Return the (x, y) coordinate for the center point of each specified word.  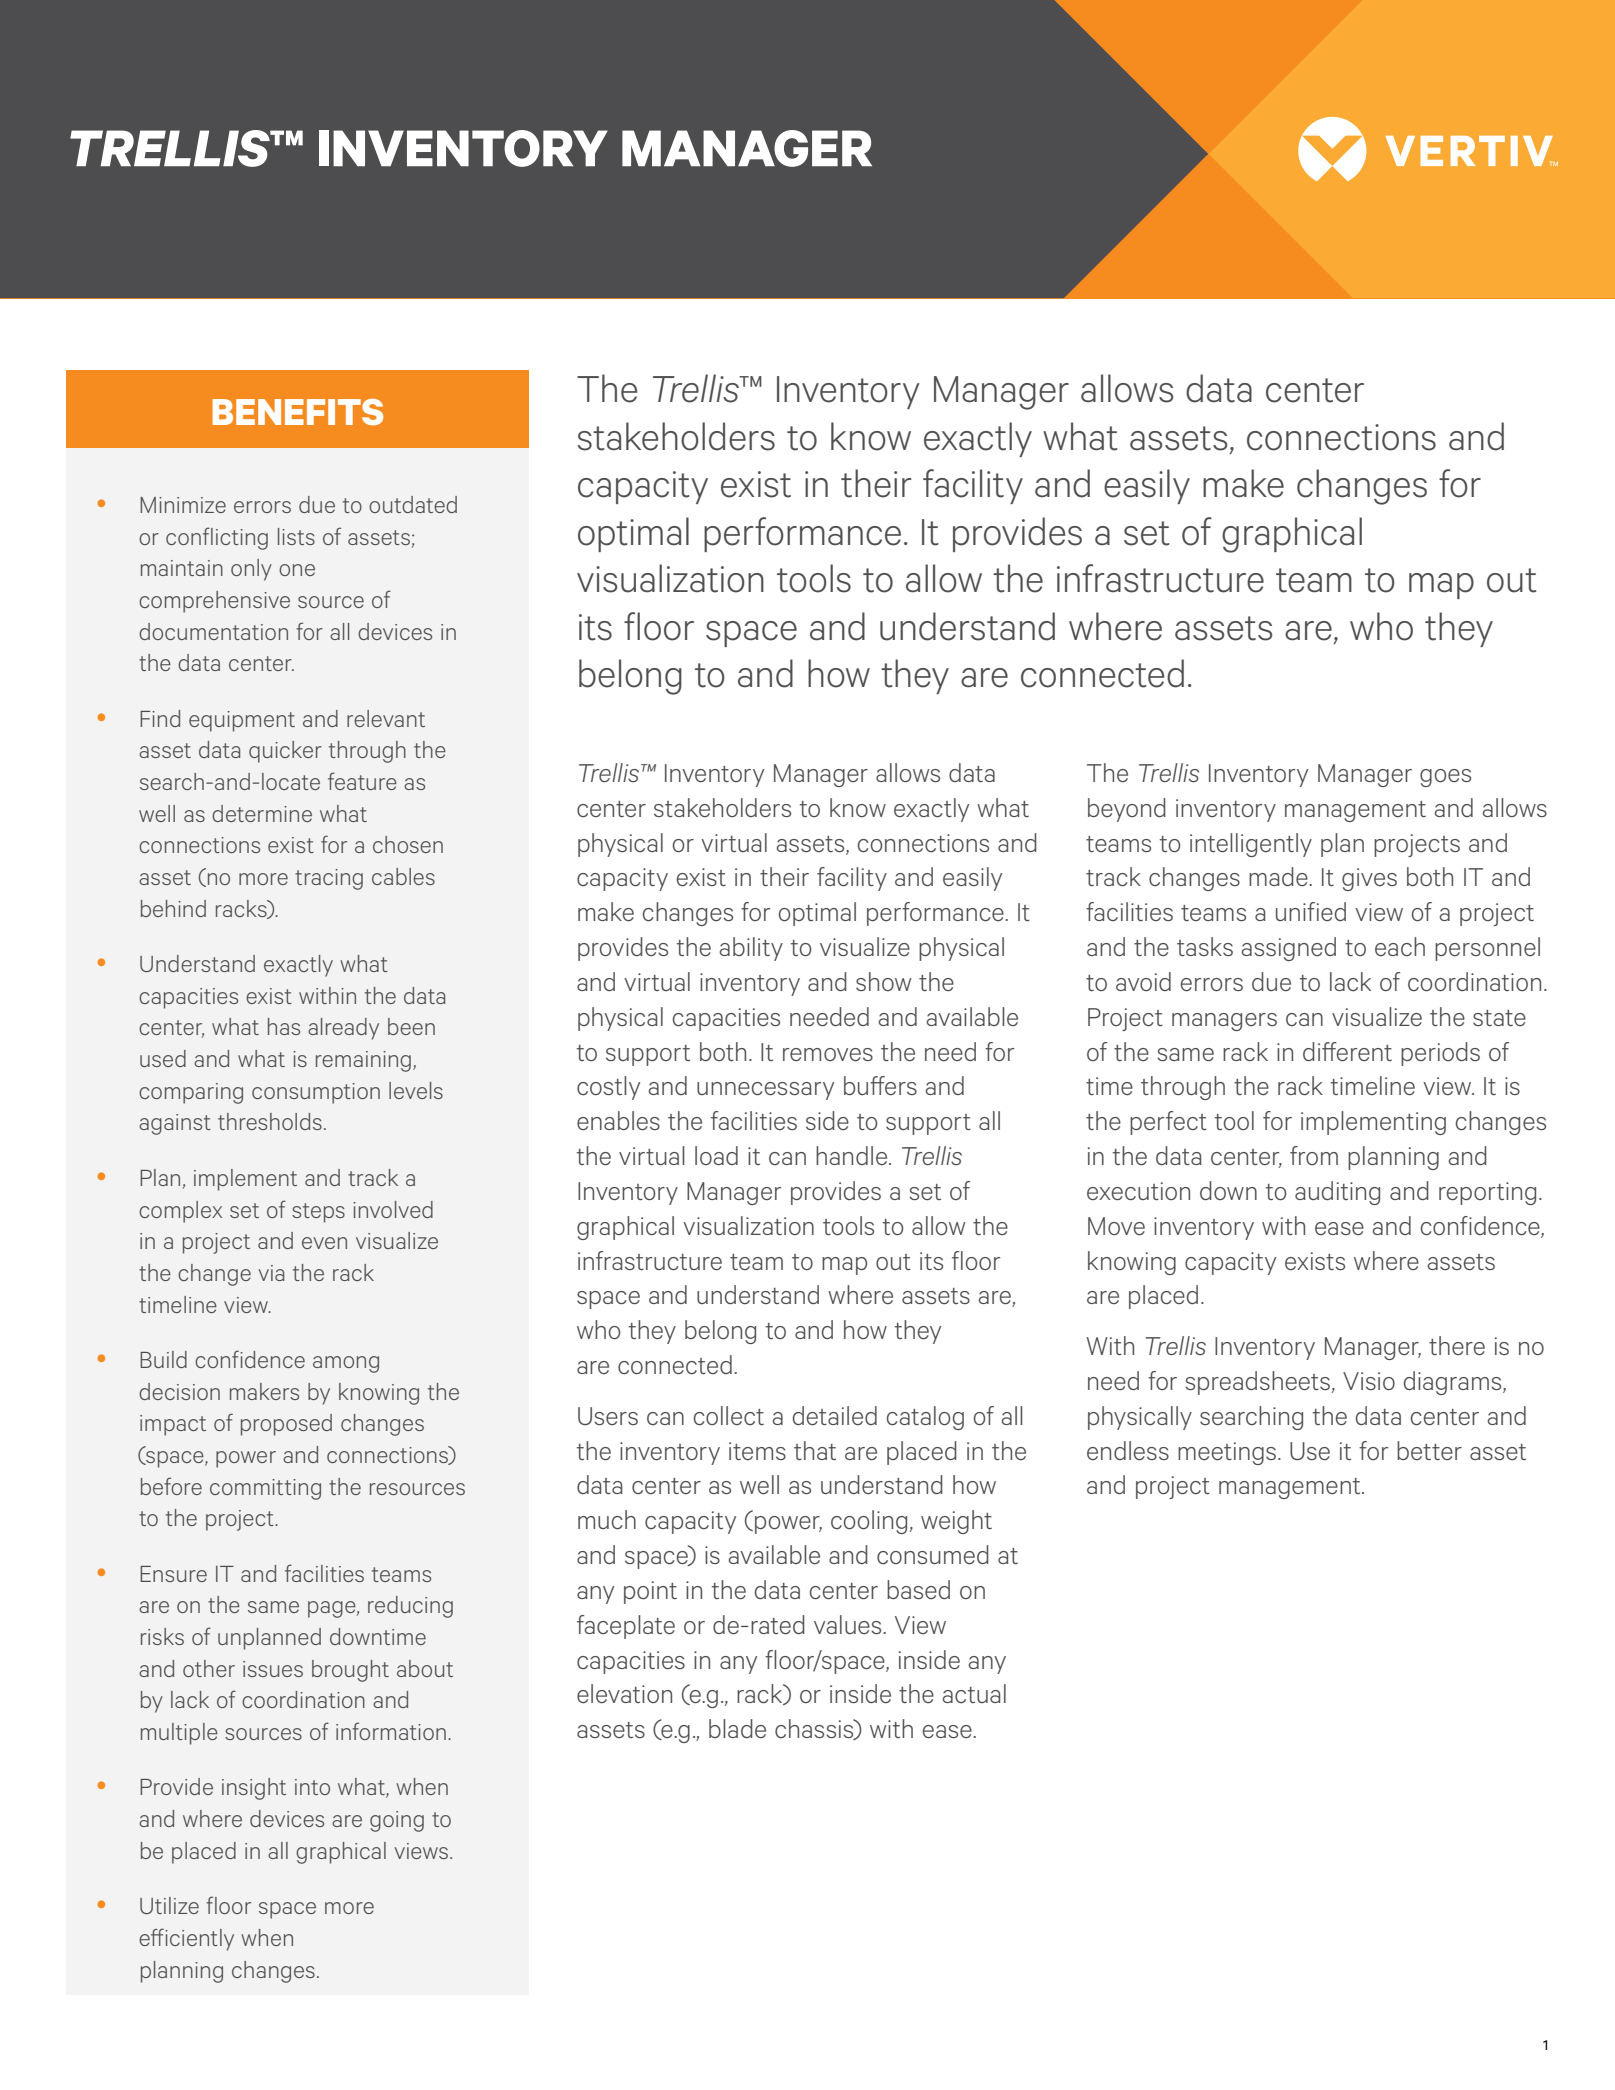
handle (853, 1155)
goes (1445, 778)
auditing (1337, 1193)
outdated (413, 504)
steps (318, 1213)
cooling (869, 1522)
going (397, 1821)
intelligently (1251, 845)
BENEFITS (297, 412)
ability (751, 949)
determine (262, 813)
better (1429, 1450)
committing (265, 1489)
